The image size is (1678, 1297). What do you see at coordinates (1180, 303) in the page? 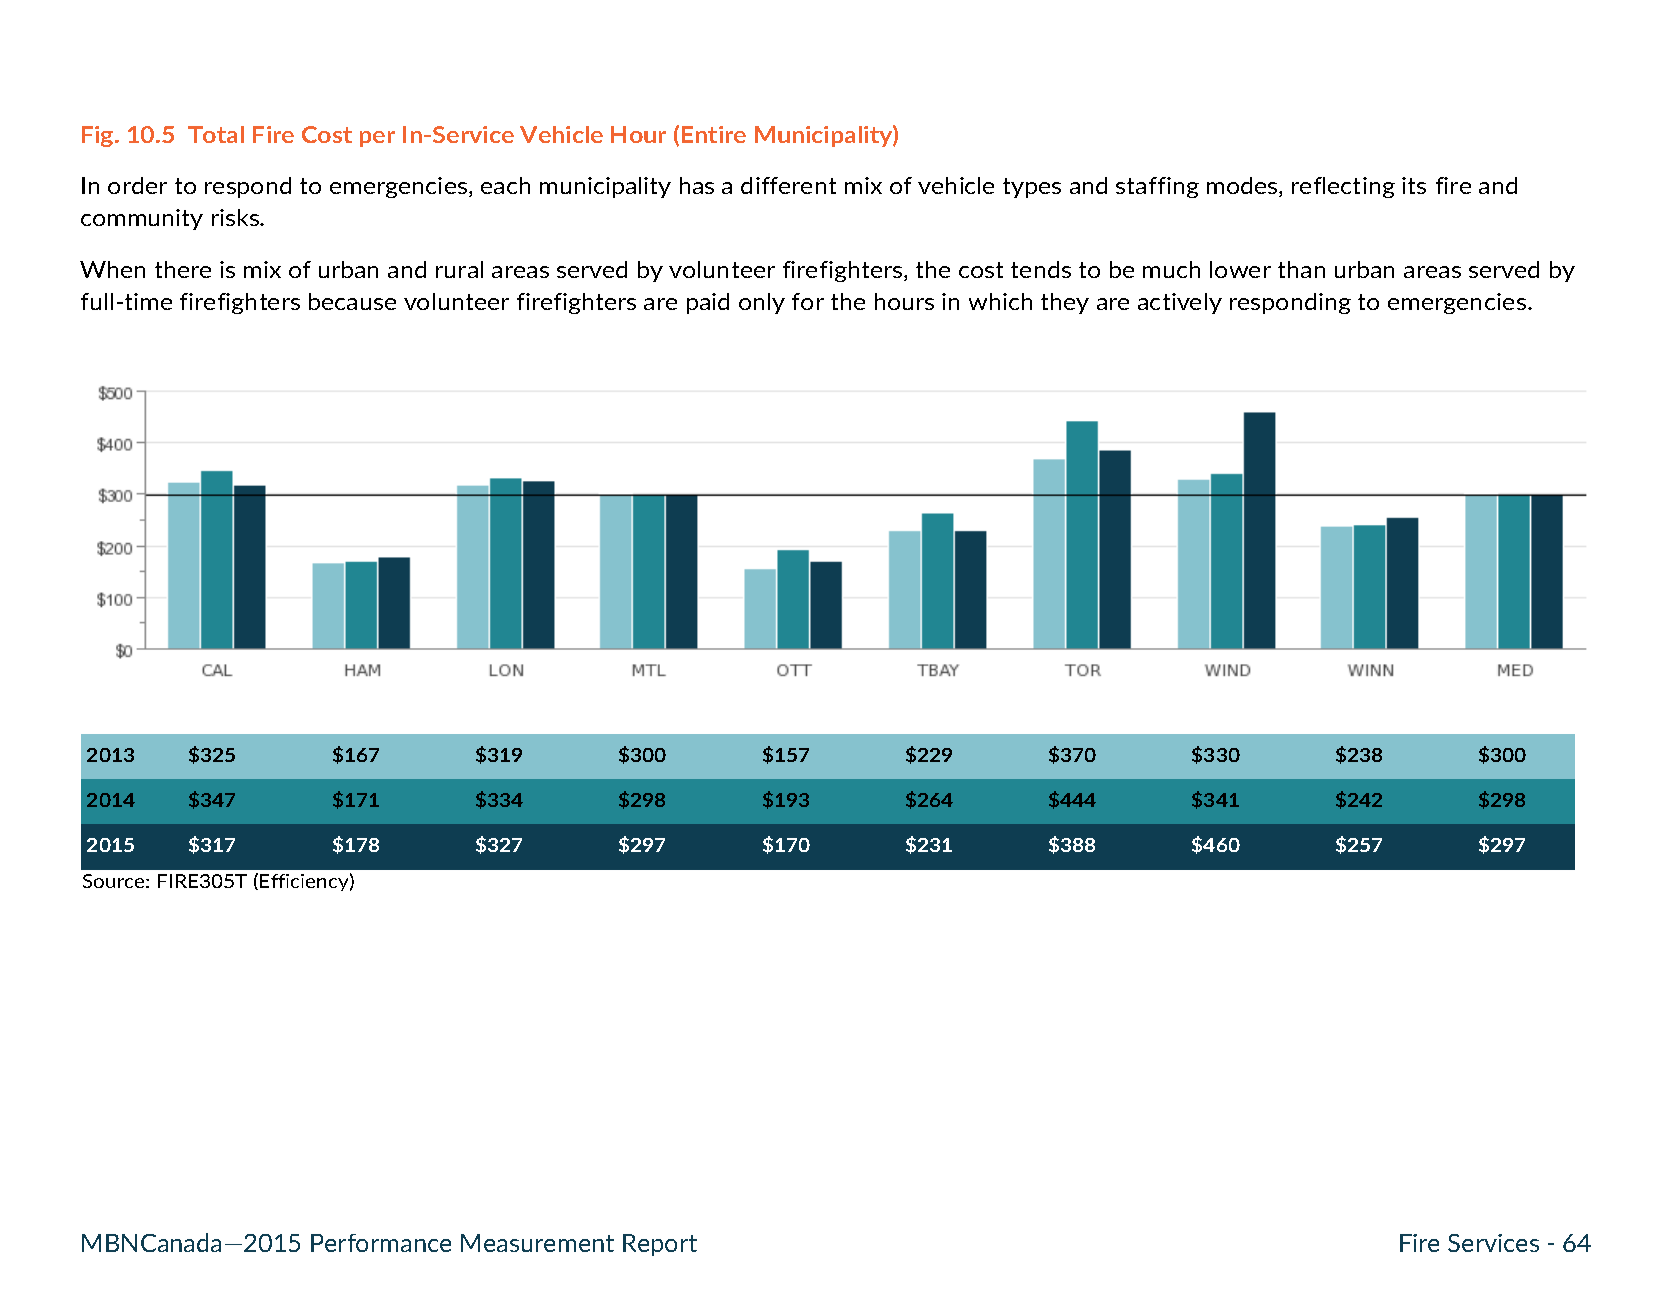
I see `actively` at bounding box center [1180, 303].
